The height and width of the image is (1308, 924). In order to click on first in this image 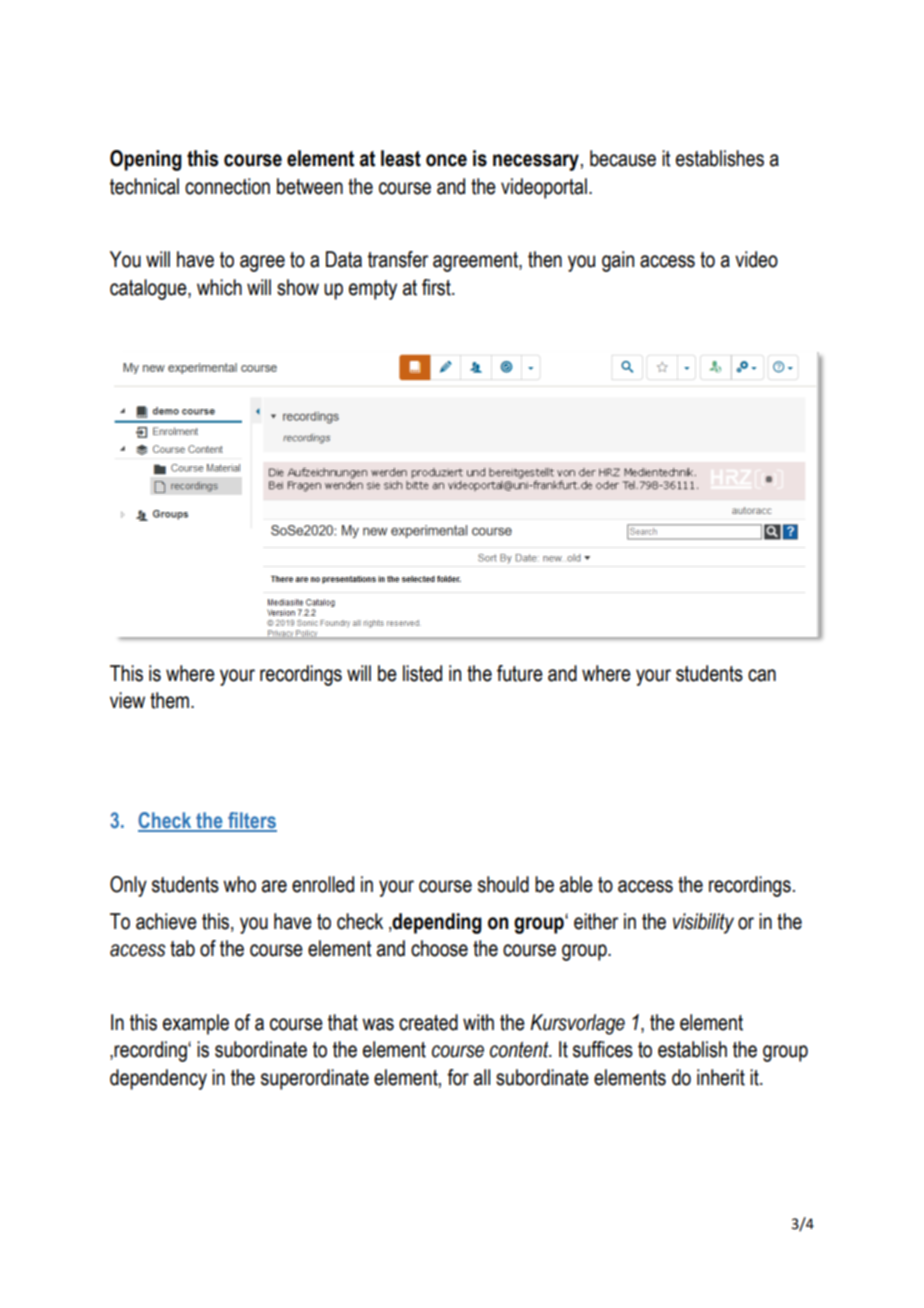, I will do `click(437, 287)`.
